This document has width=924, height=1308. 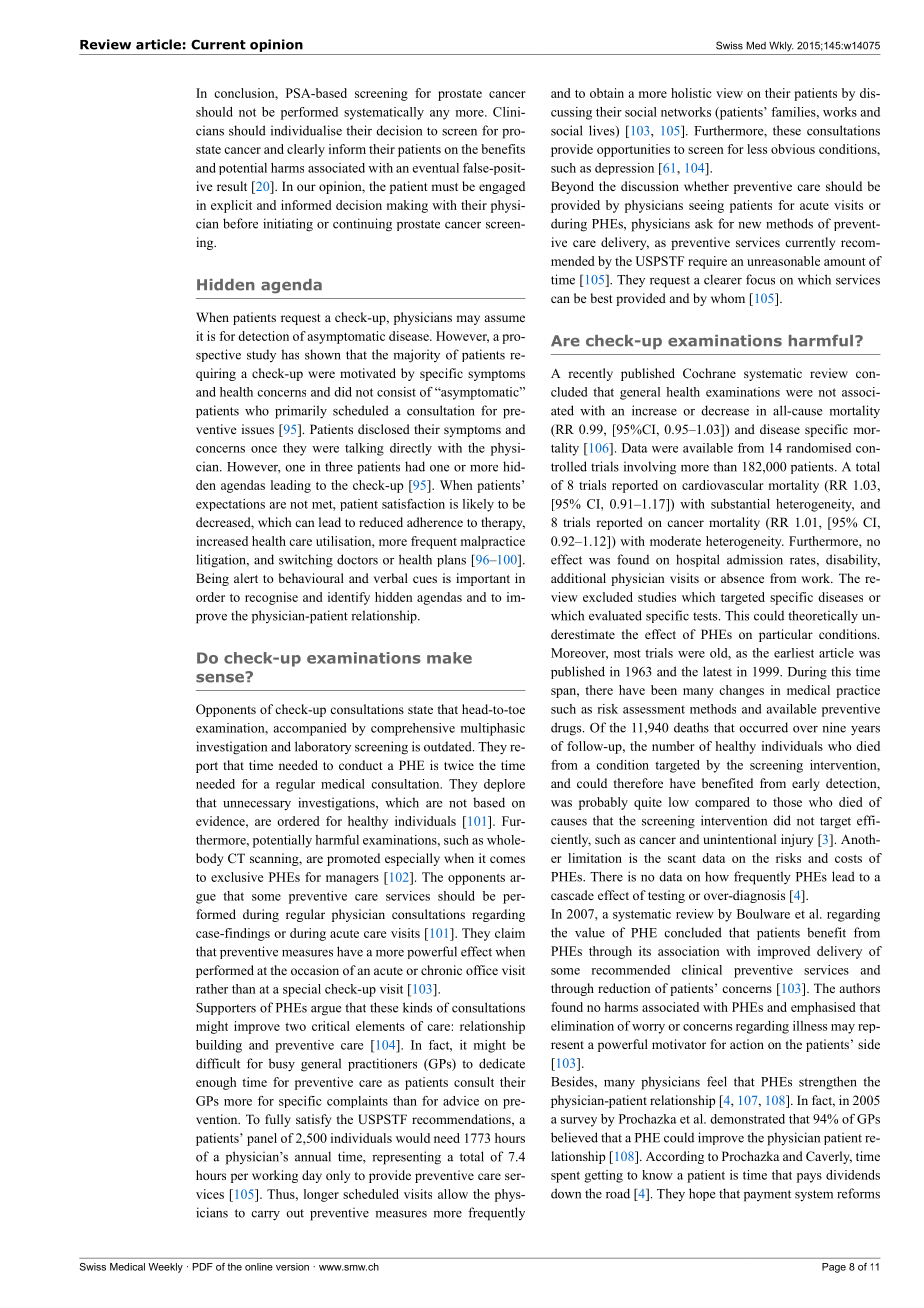 What do you see at coordinates (265, 1216) in the document?
I see `carry` at bounding box center [265, 1216].
